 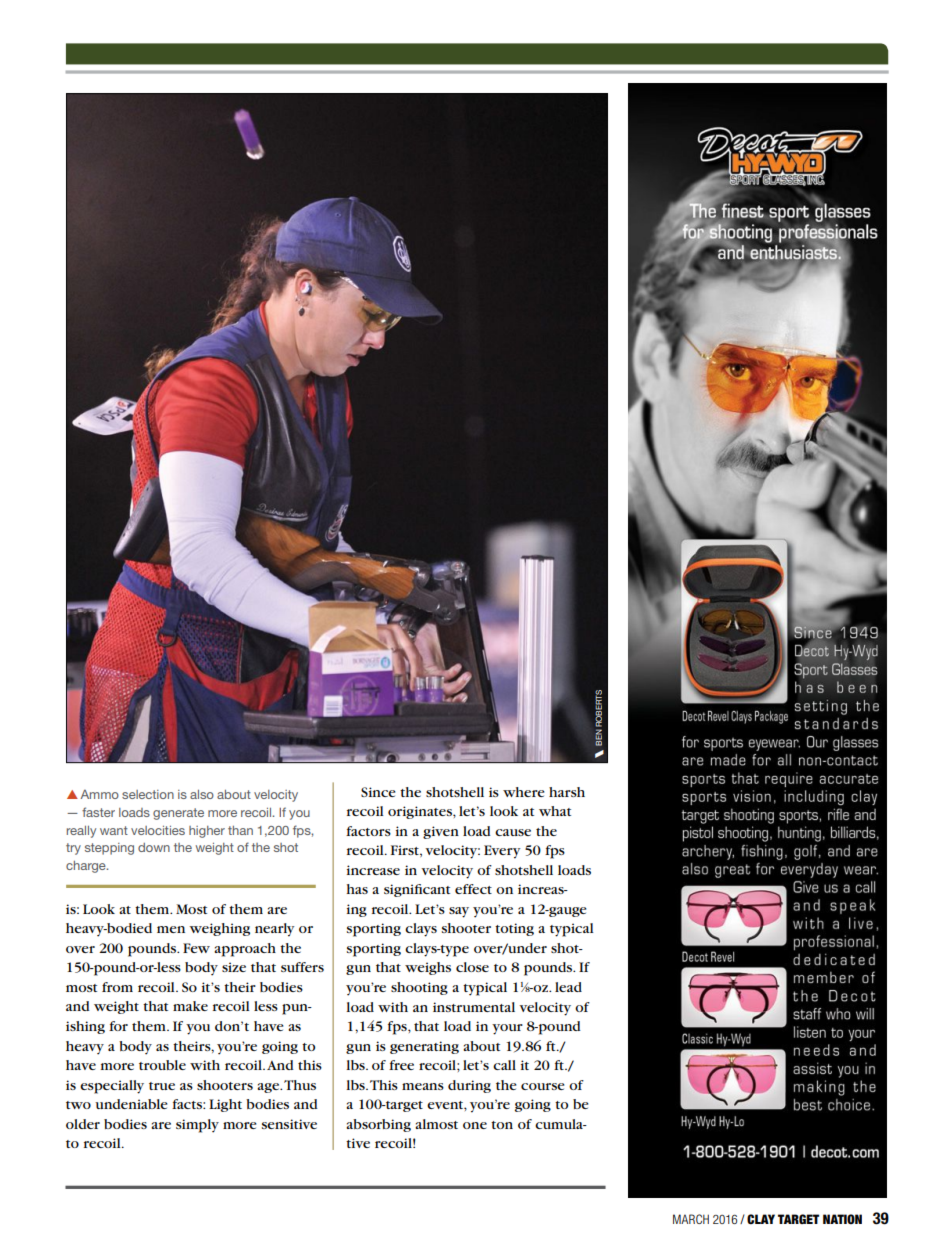 What do you see at coordinates (567, 792) in the document?
I see `harsh` at bounding box center [567, 792].
